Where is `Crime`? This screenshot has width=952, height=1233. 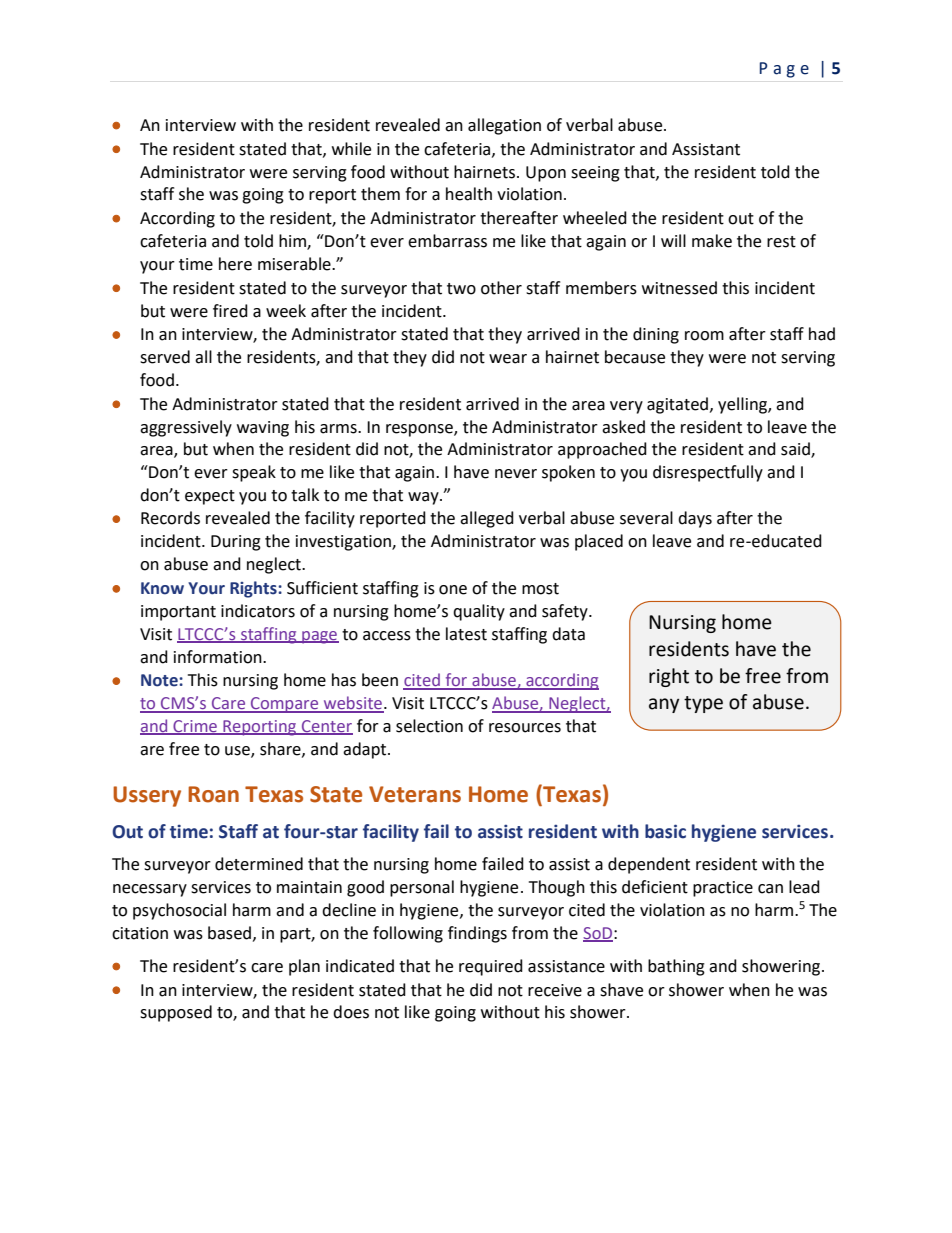 Crime is located at coordinates (195, 727).
